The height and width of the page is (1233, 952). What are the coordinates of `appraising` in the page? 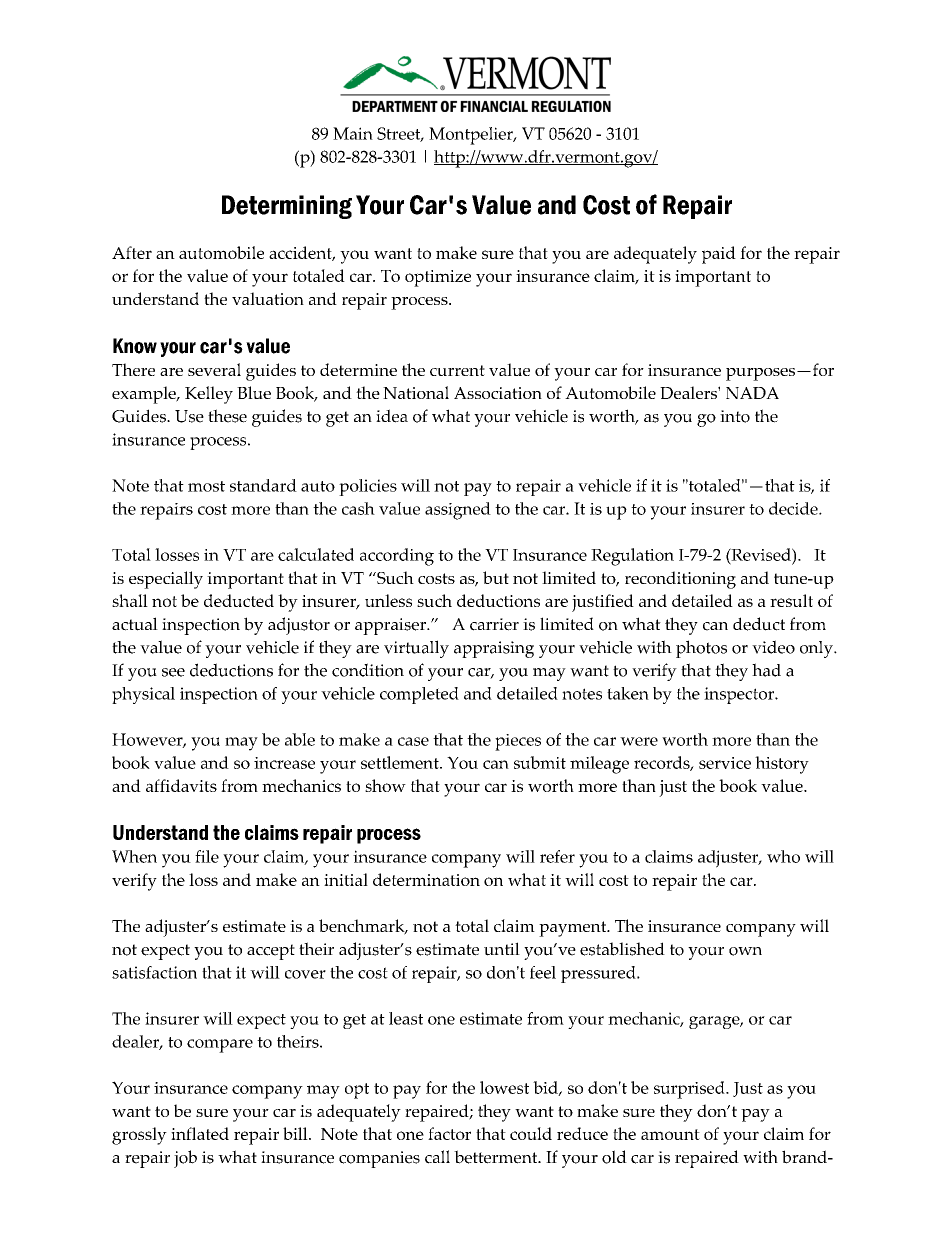 It's located at (494, 649).
